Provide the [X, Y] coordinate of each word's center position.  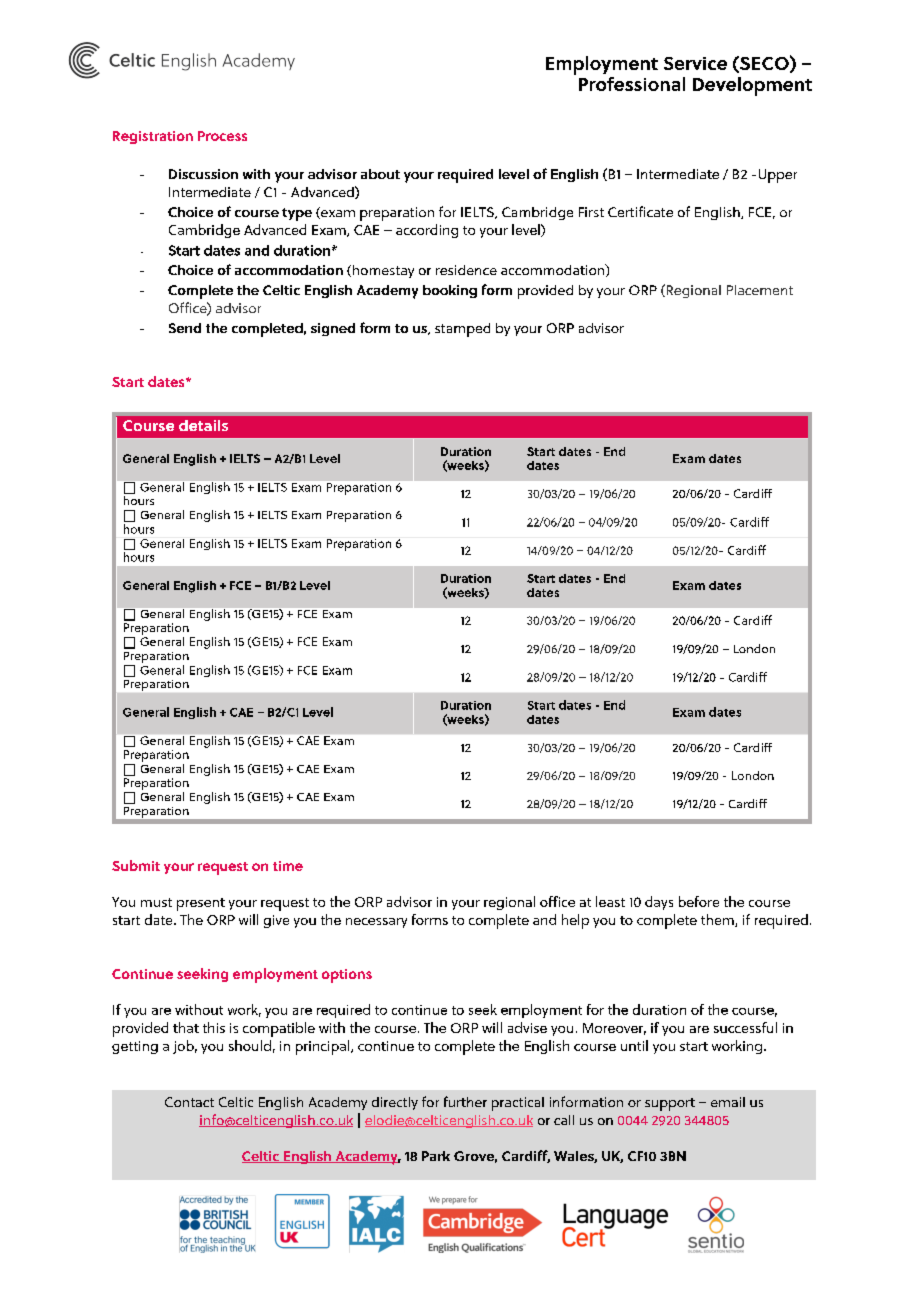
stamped [462, 330]
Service [695, 63]
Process [222, 136]
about [380, 174]
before [699, 901]
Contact [189, 1102]
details [203, 425]
